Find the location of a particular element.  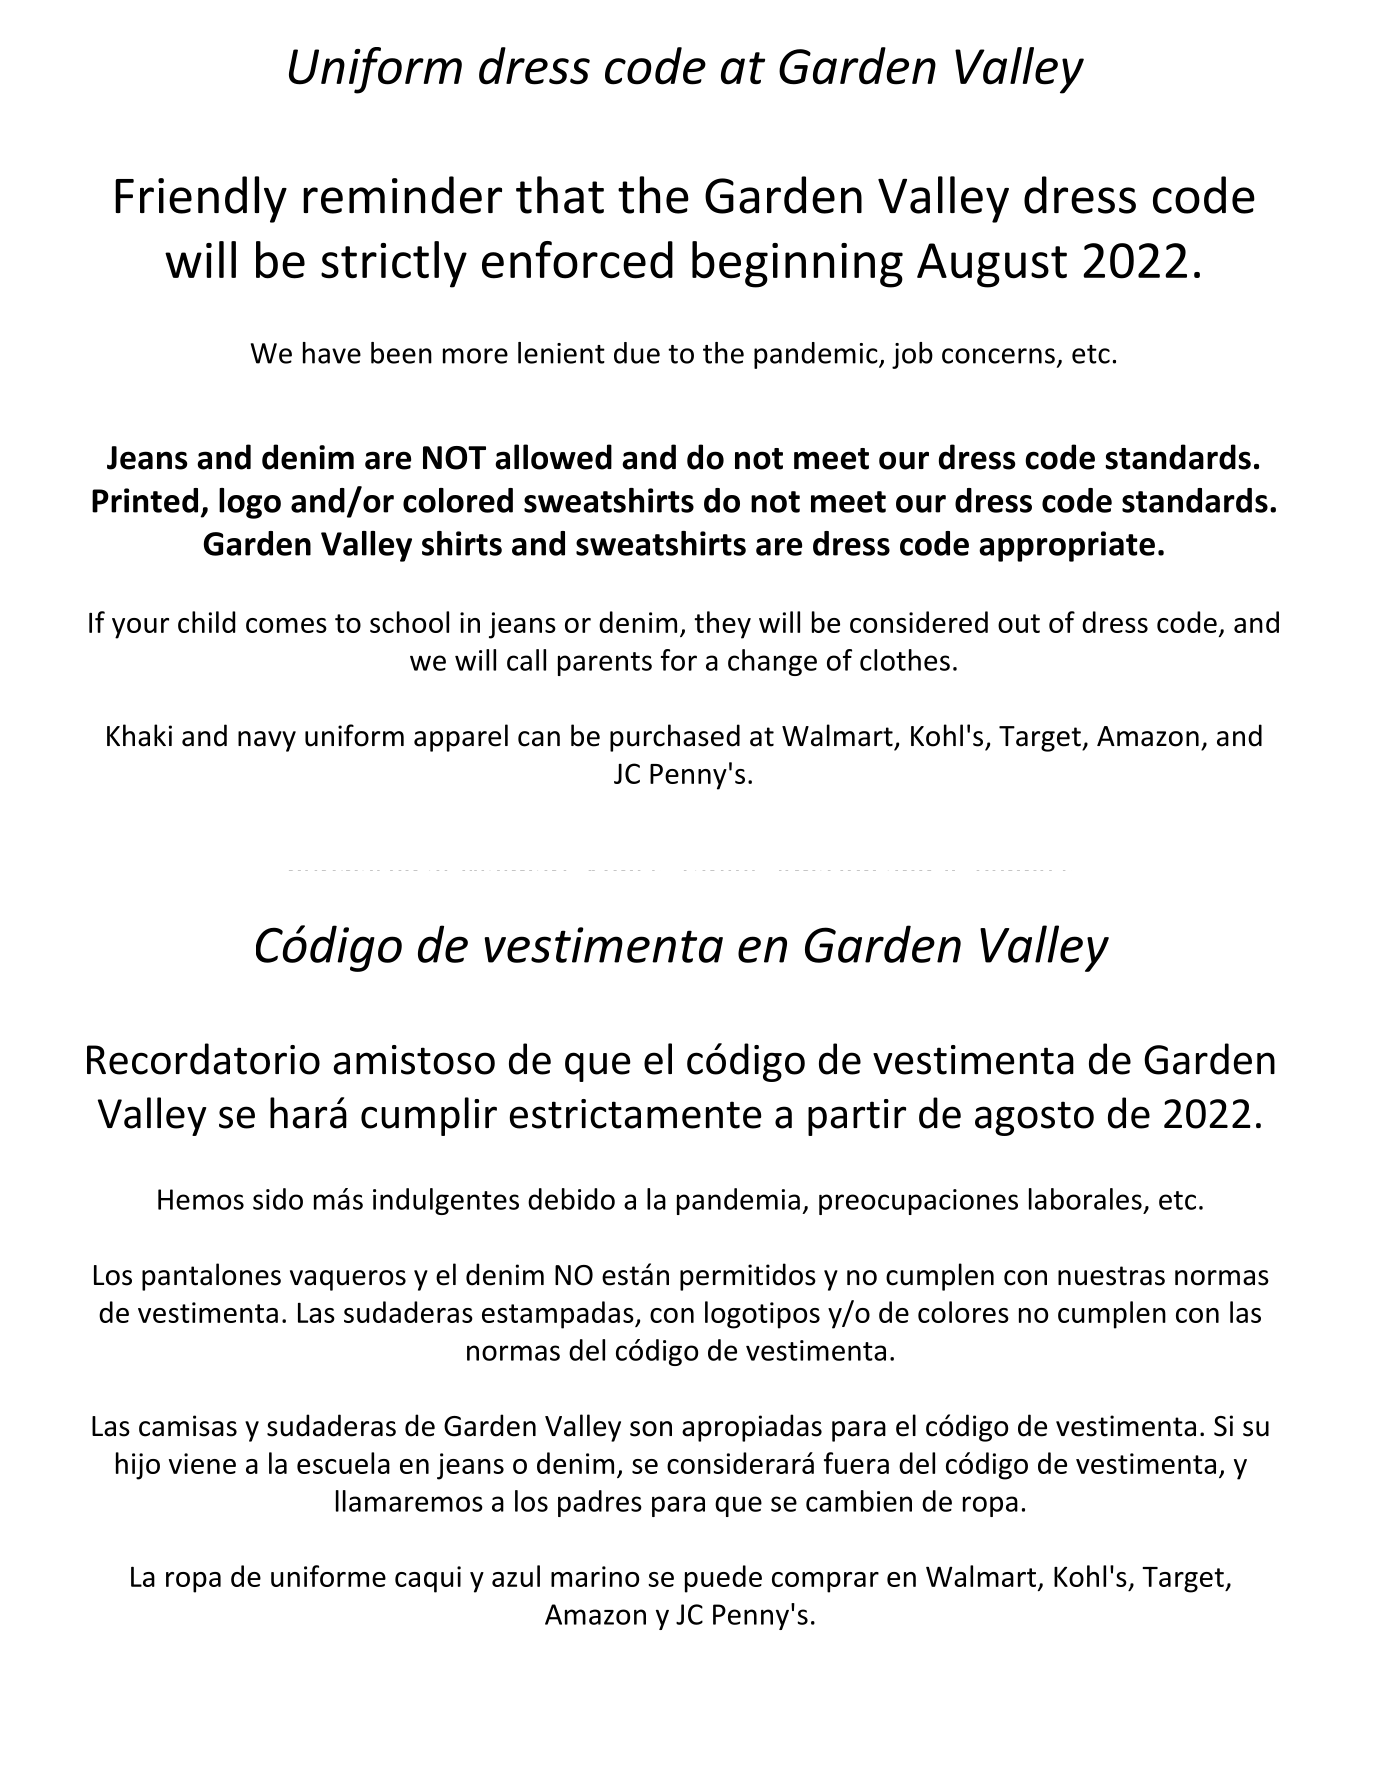

enforced is located at coordinates (577, 260).
